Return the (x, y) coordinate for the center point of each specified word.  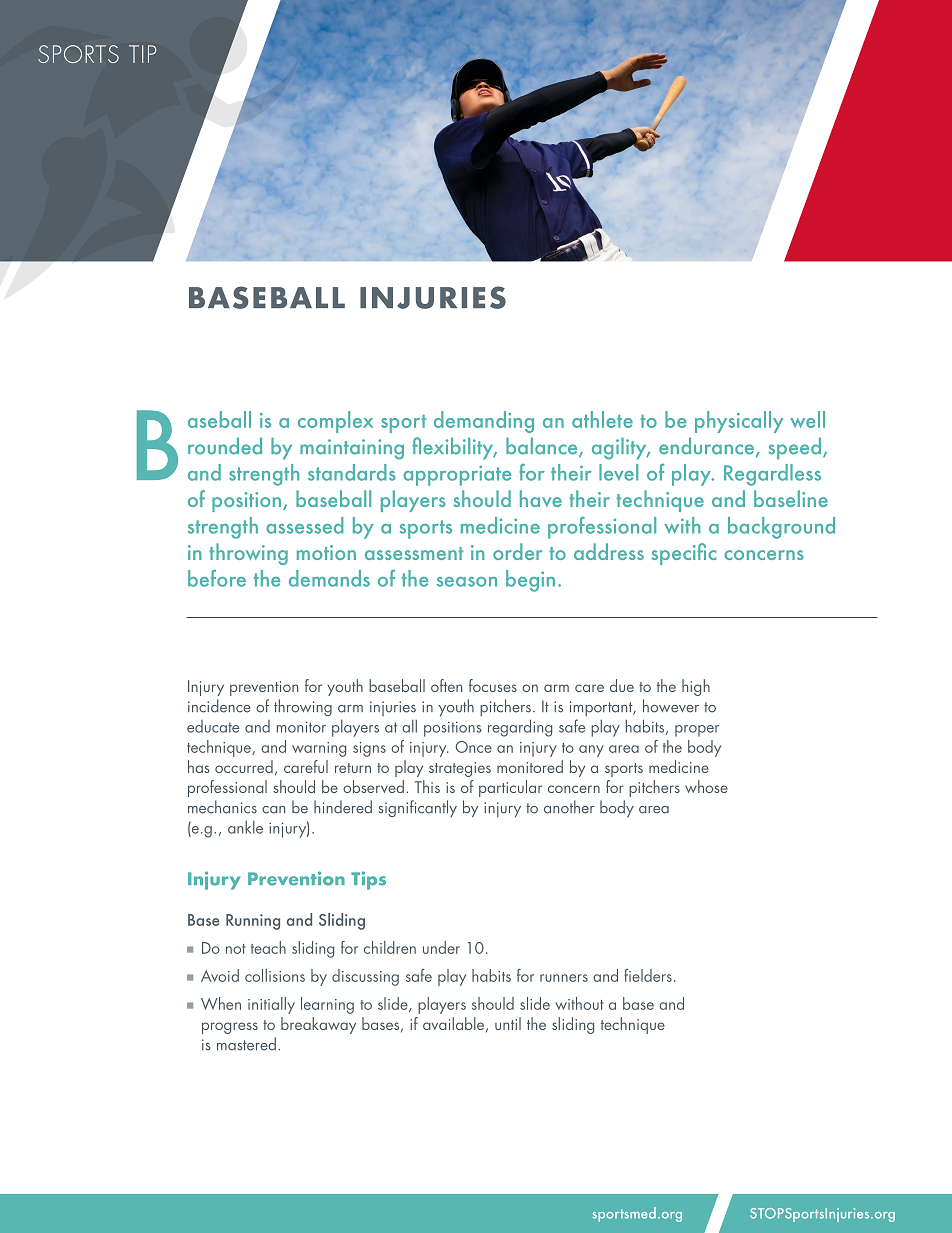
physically (739, 422)
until (508, 1023)
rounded (225, 446)
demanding (484, 422)
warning (319, 749)
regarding (520, 728)
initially (271, 1005)
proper (697, 731)
